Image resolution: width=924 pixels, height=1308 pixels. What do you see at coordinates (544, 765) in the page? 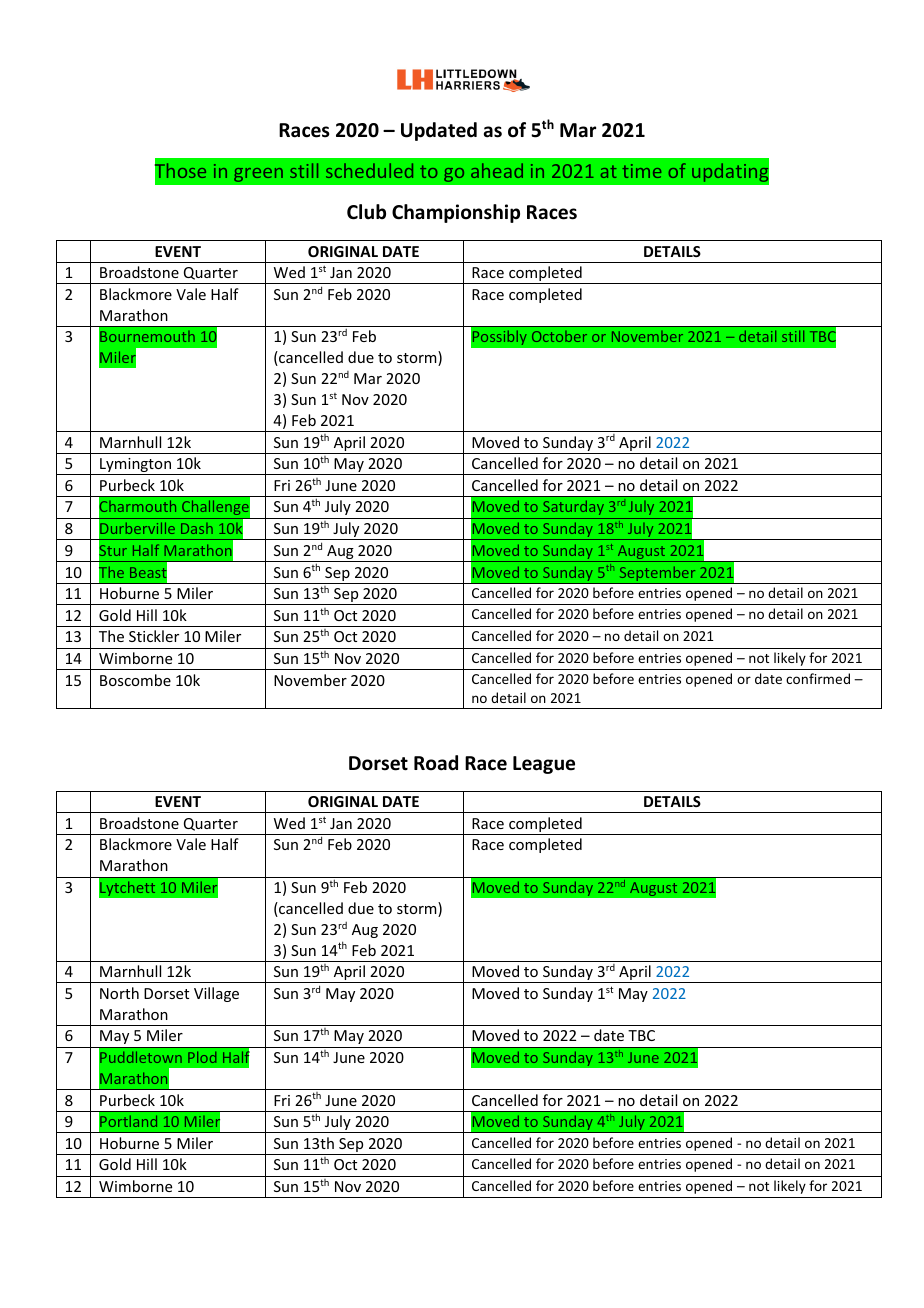
I see `League` at bounding box center [544, 765].
